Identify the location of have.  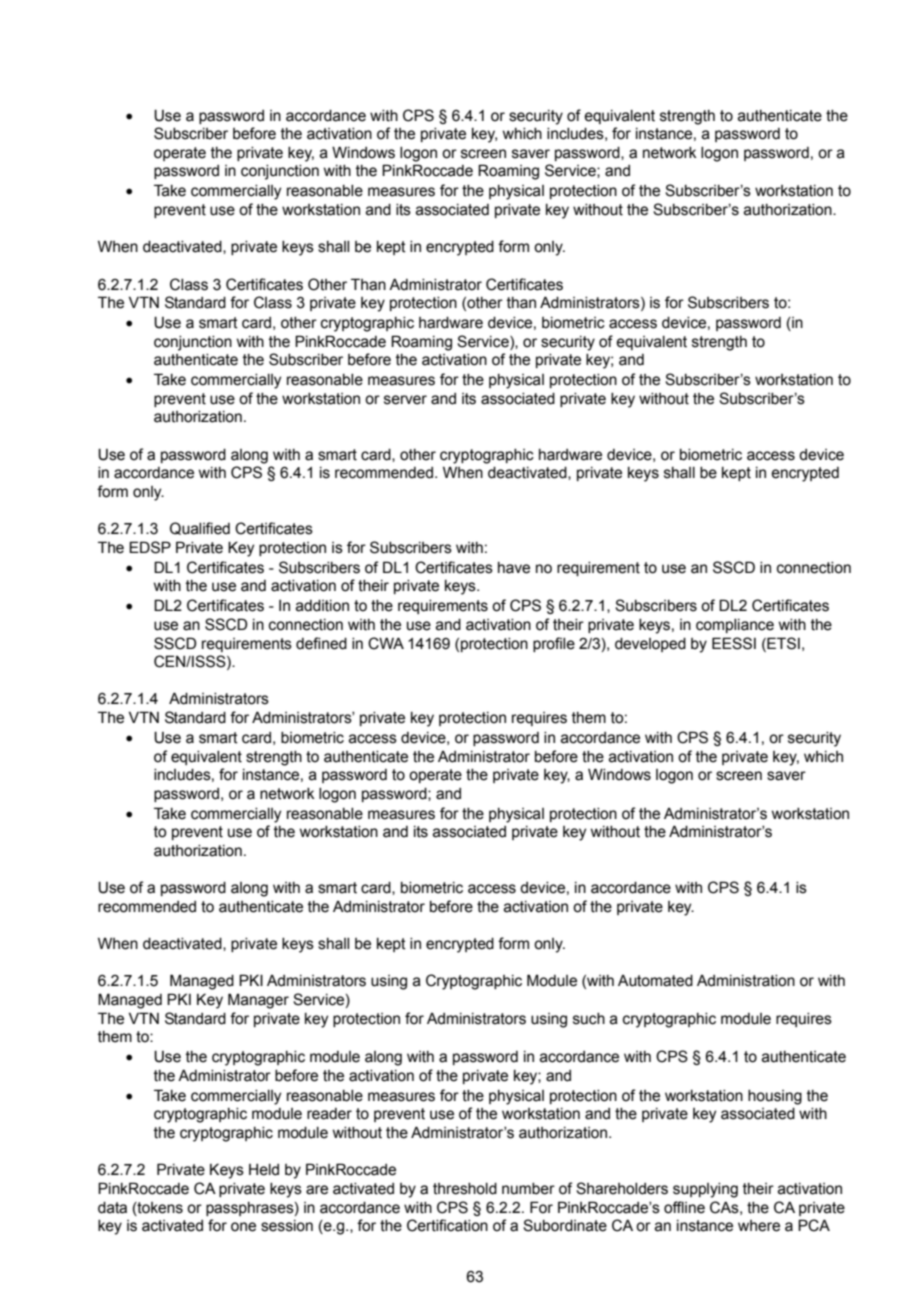
(514, 568).
